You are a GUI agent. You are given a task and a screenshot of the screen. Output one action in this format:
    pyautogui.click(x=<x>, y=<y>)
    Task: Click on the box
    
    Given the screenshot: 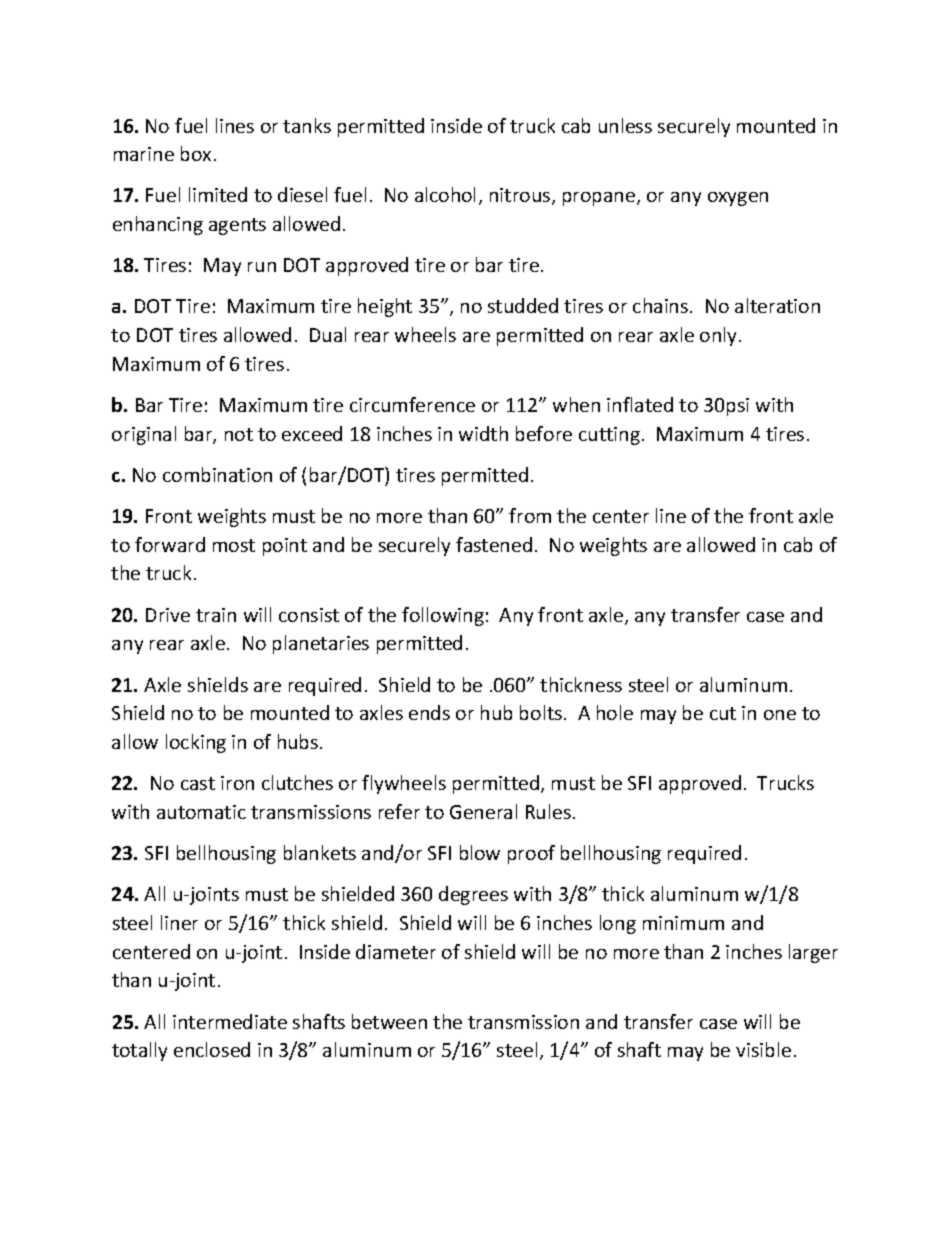 What is the action you would take?
    pyautogui.click(x=196, y=153)
